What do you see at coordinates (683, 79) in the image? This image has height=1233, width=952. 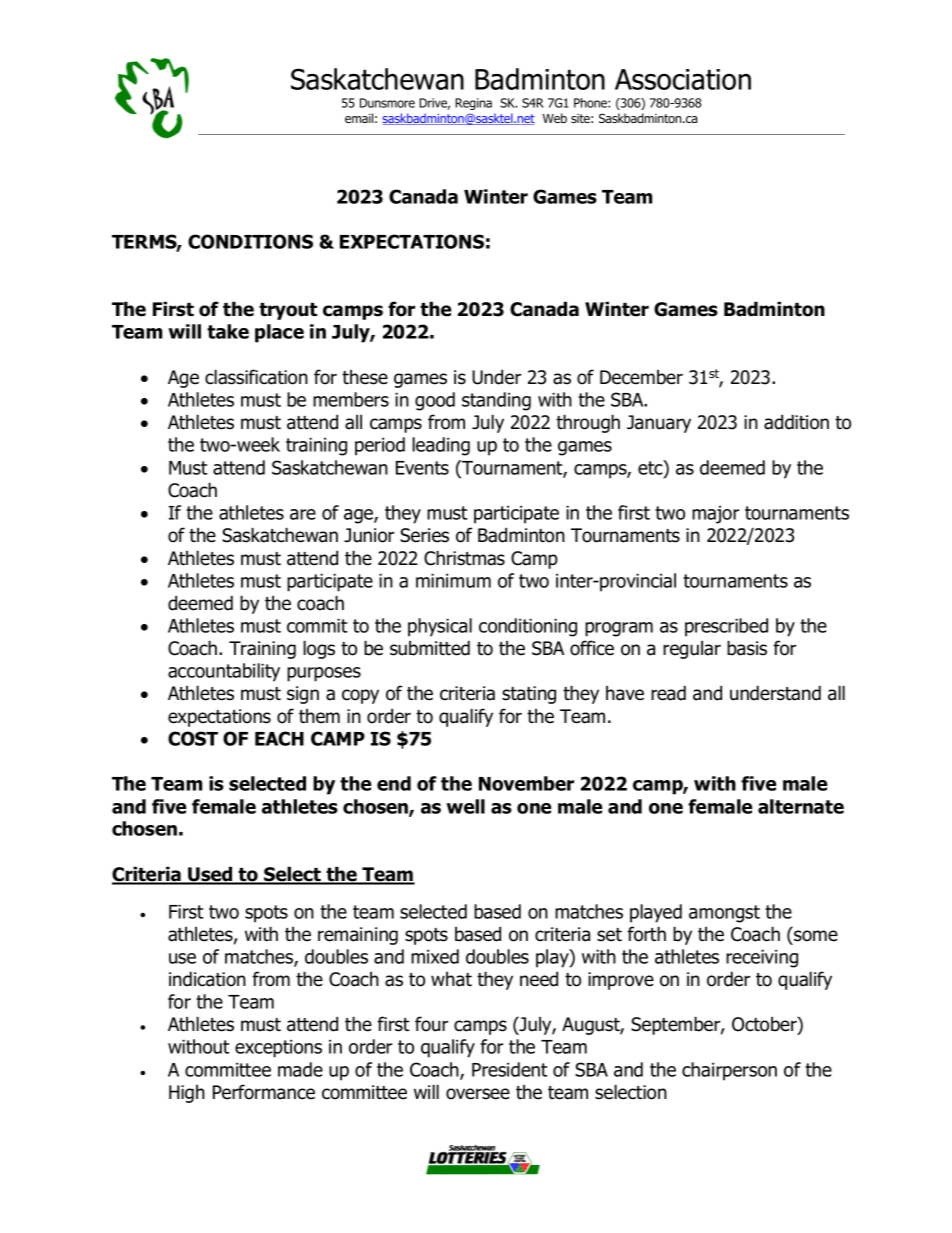 I see `Association` at bounding box center [683, 79].
